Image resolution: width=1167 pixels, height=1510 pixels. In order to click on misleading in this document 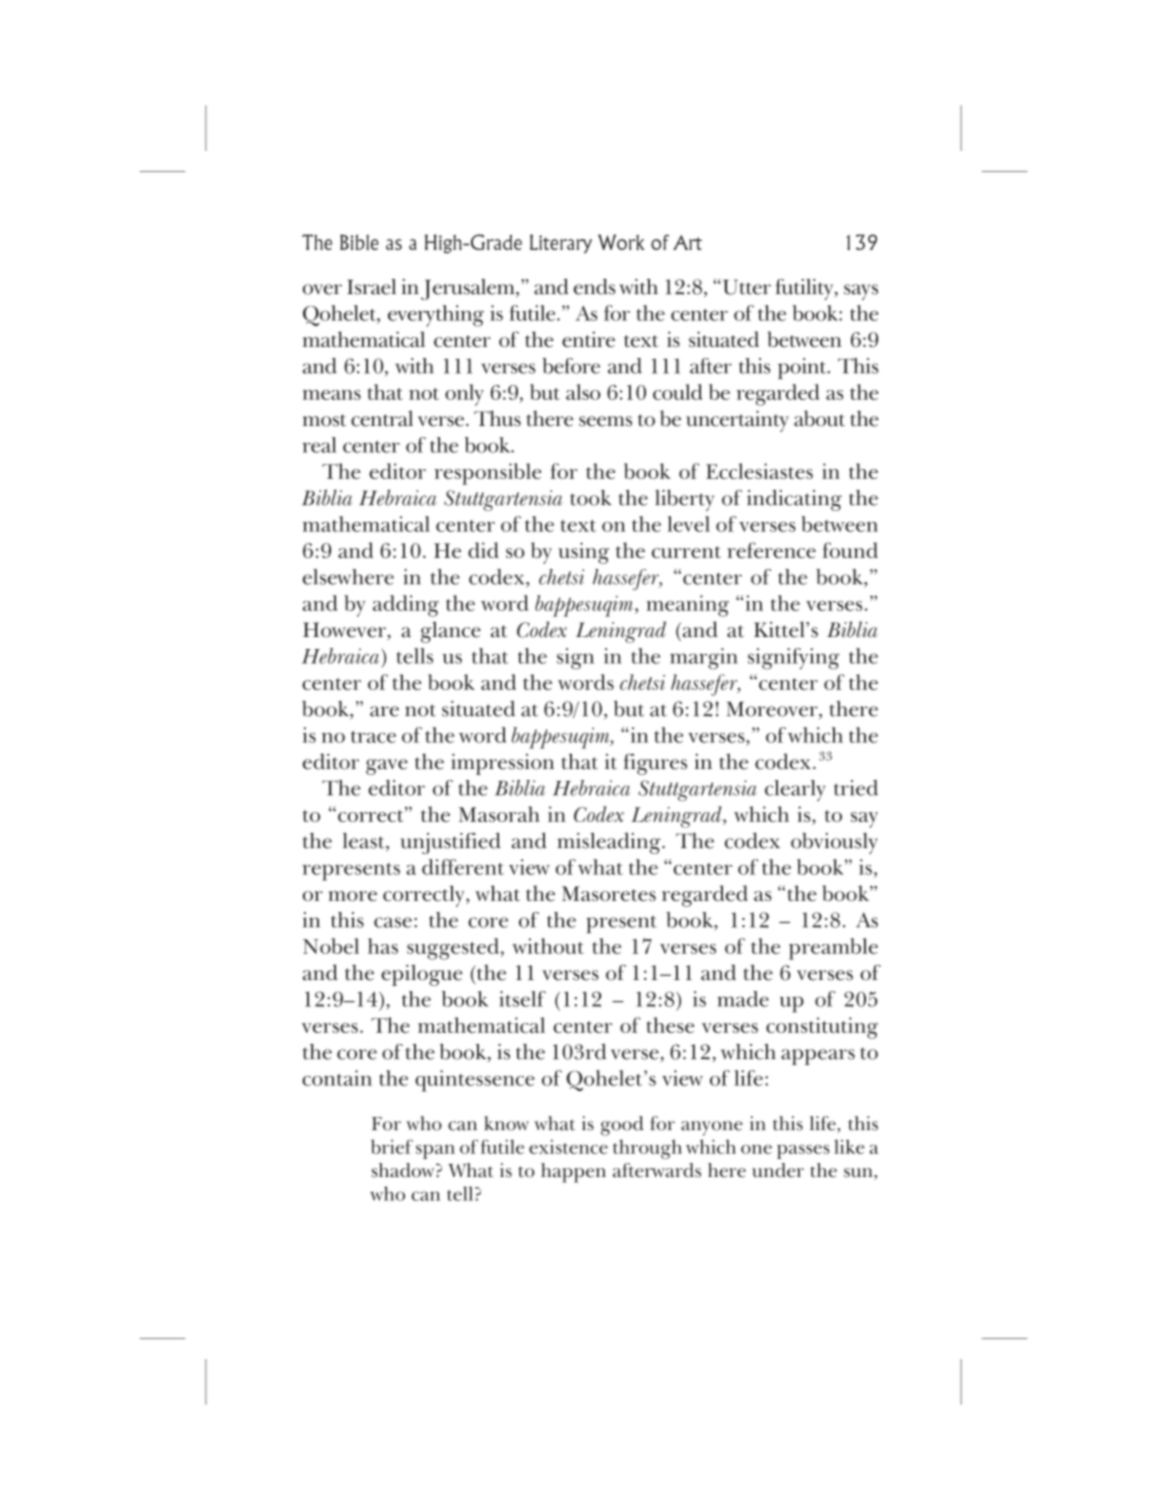, I will do `click(610, 843)`.
